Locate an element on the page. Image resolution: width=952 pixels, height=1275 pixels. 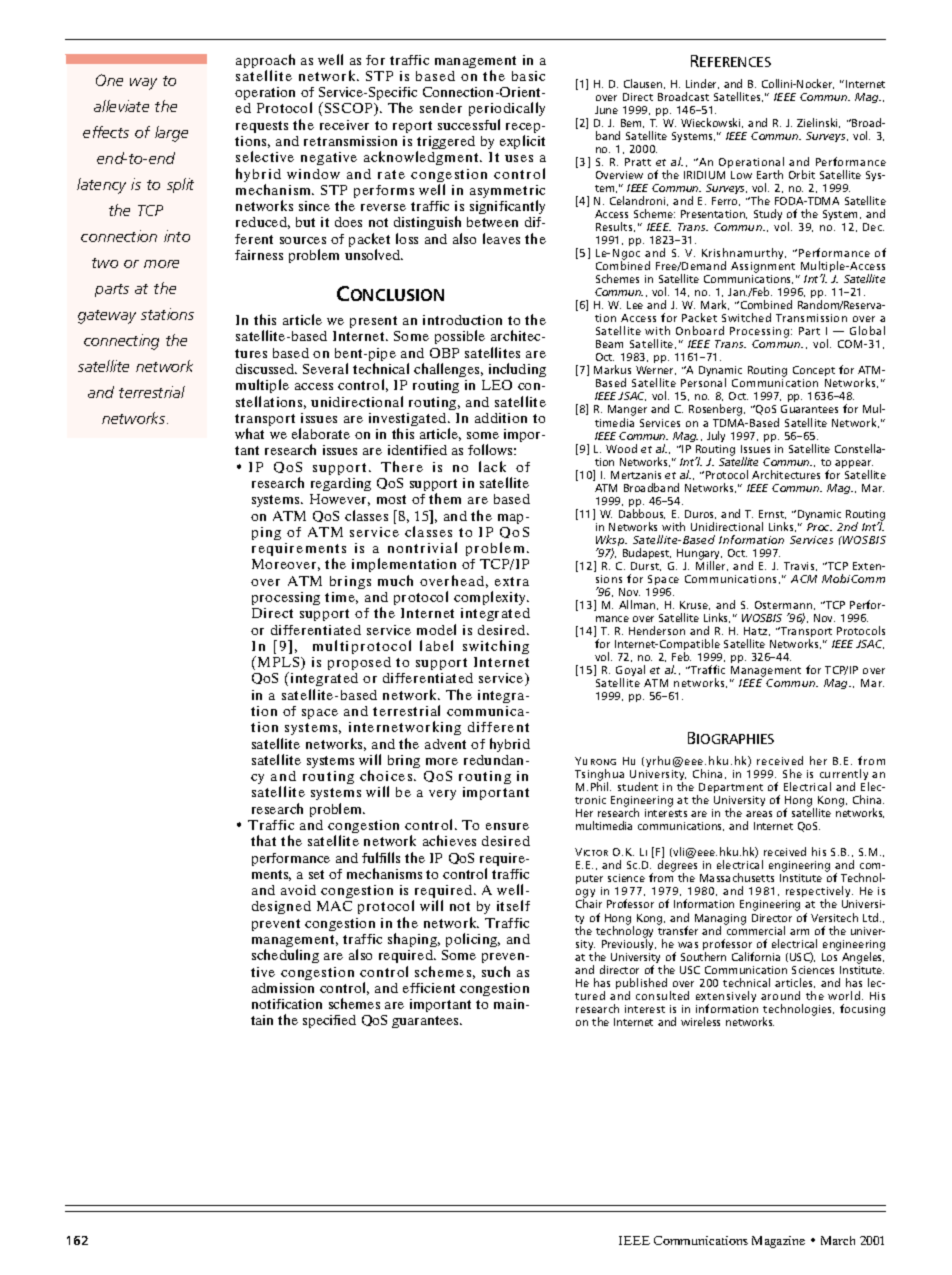
specified is located at coordinates (329, 1021).
